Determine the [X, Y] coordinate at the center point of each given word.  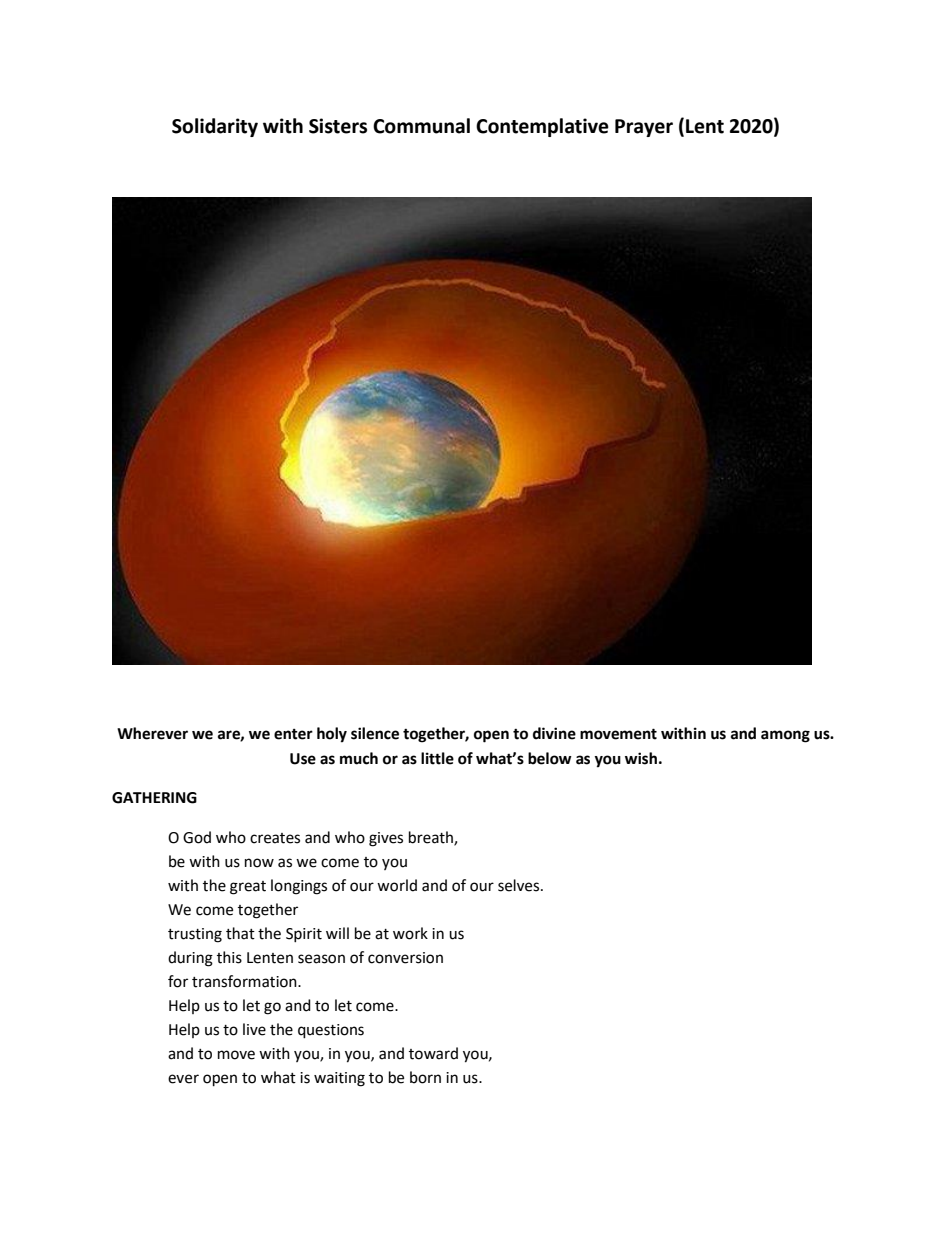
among [785, 736]
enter [293, 734]
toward [433, 1053]
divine [554, 733]
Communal [421, 126]
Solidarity [215, 127]
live [254, 1029]
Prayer [644, 128]
